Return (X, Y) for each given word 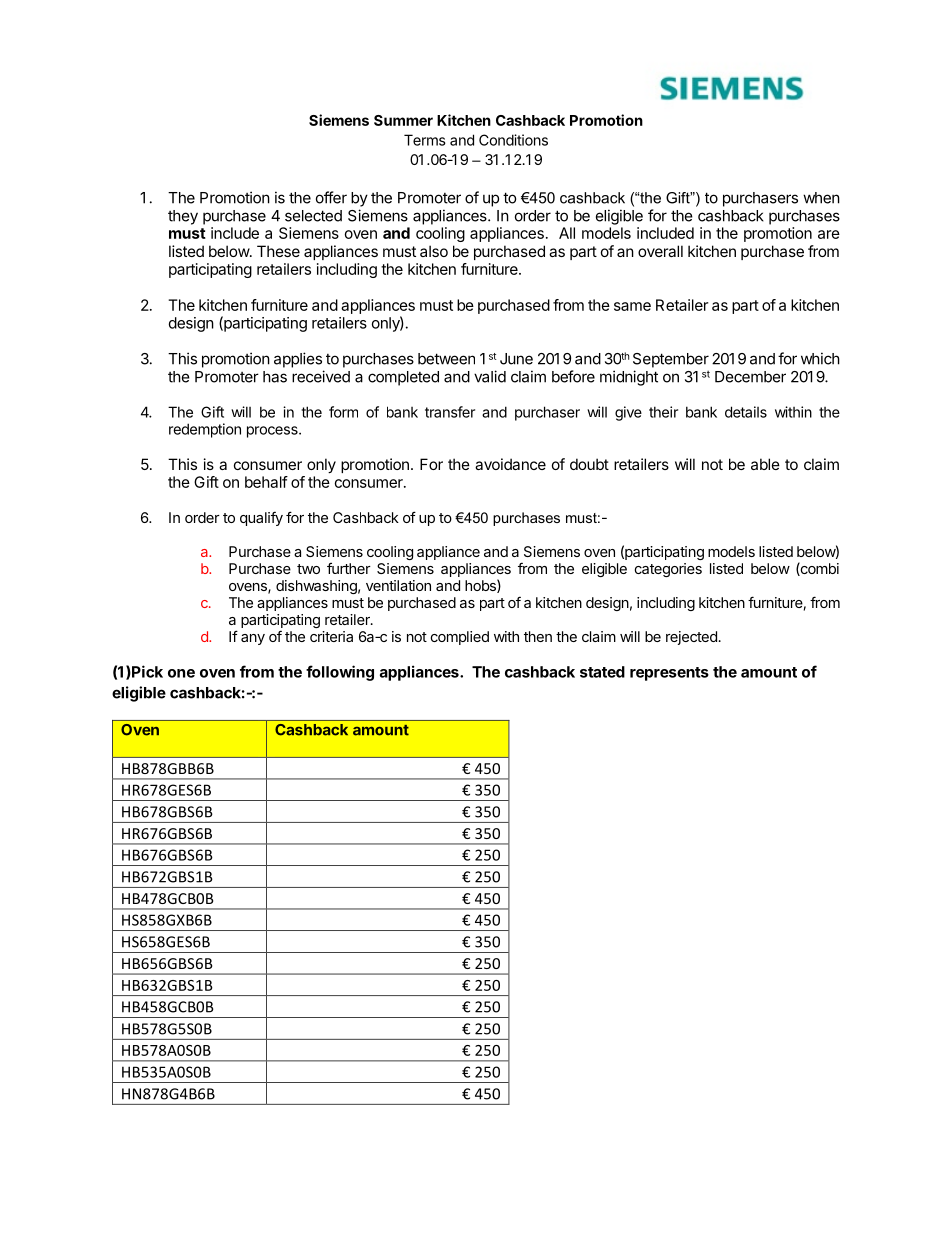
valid (490, 376)
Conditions (513, 140)
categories (668, 570)
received (321, 376)
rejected (691, 638)
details (746, 412)
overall (660, 251)
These (278, 251)
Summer (403, 120)
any (253, 639)
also (434, 251)
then (538, 636)
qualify (261, 518)
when (821, 198)
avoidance (510, 464)
